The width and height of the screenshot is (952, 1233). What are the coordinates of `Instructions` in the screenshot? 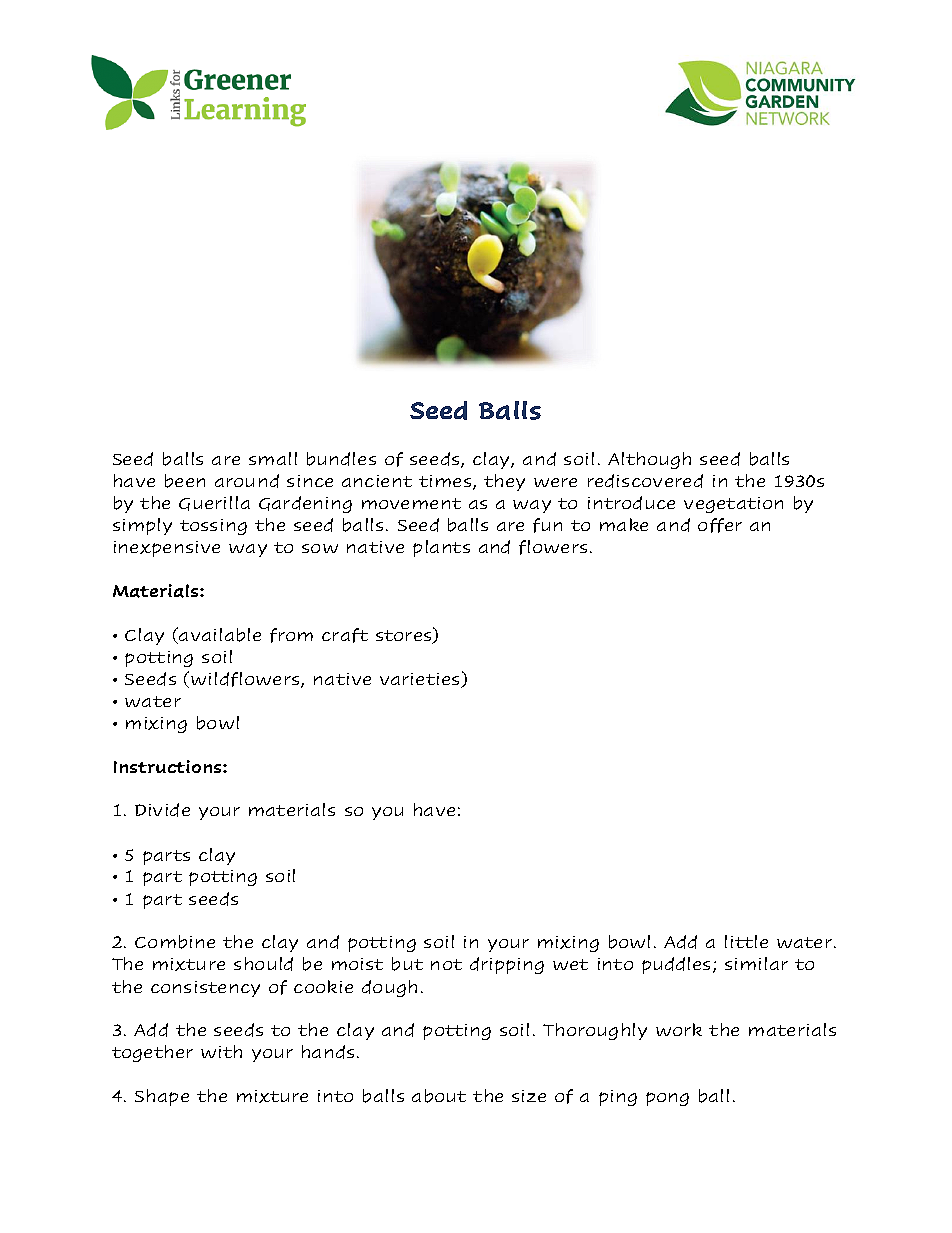 It's located at (169, 766).
